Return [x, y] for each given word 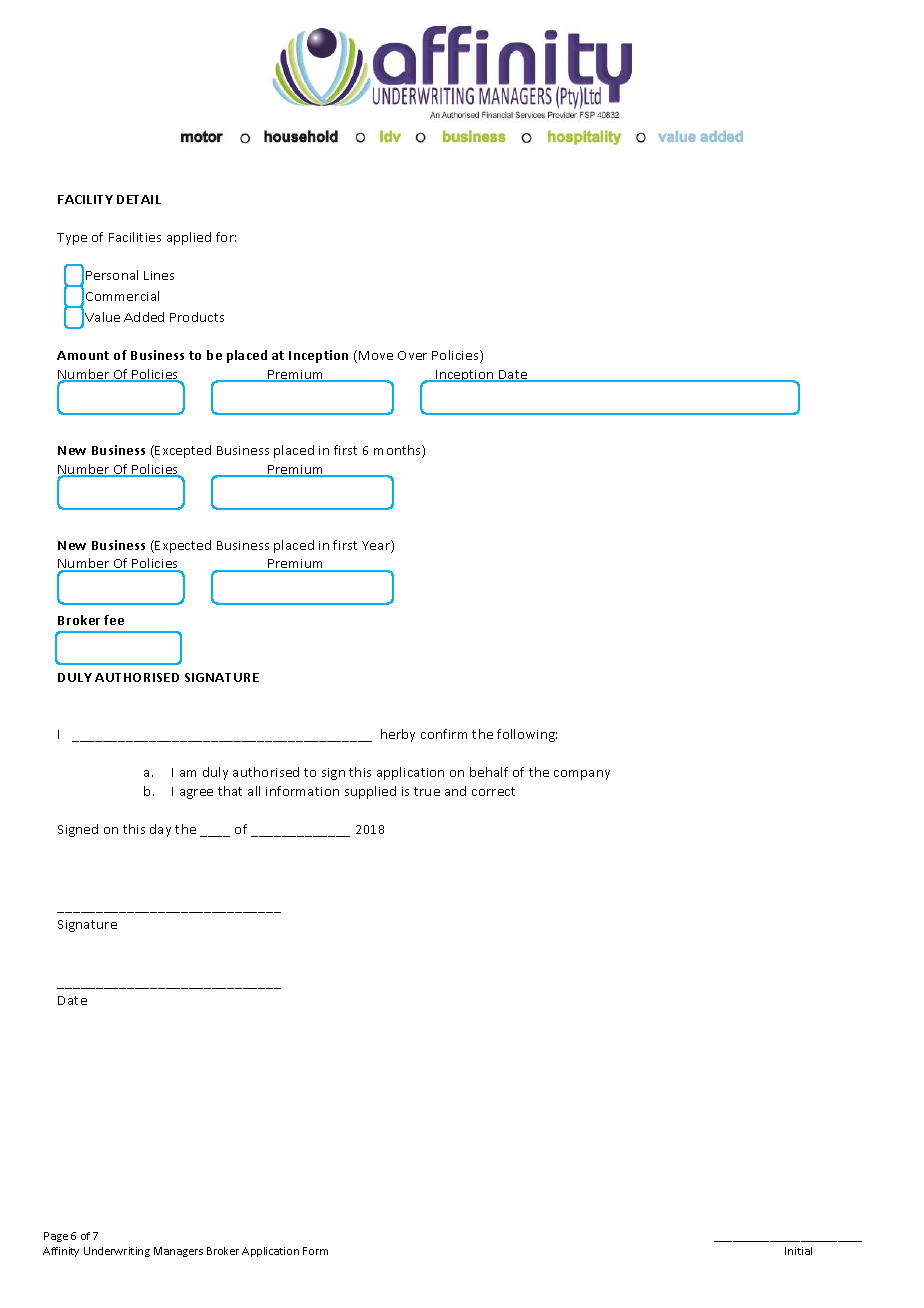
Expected [183, 546]
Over [412, 355]
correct [493, 791]
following [527, 735]
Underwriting [117, 1252]
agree [196, 794]
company [582, 775]
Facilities [135, 237]
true [427, 791]
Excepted [183, 451]
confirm [444, 734]
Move [376, 355]
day [160, 830]
